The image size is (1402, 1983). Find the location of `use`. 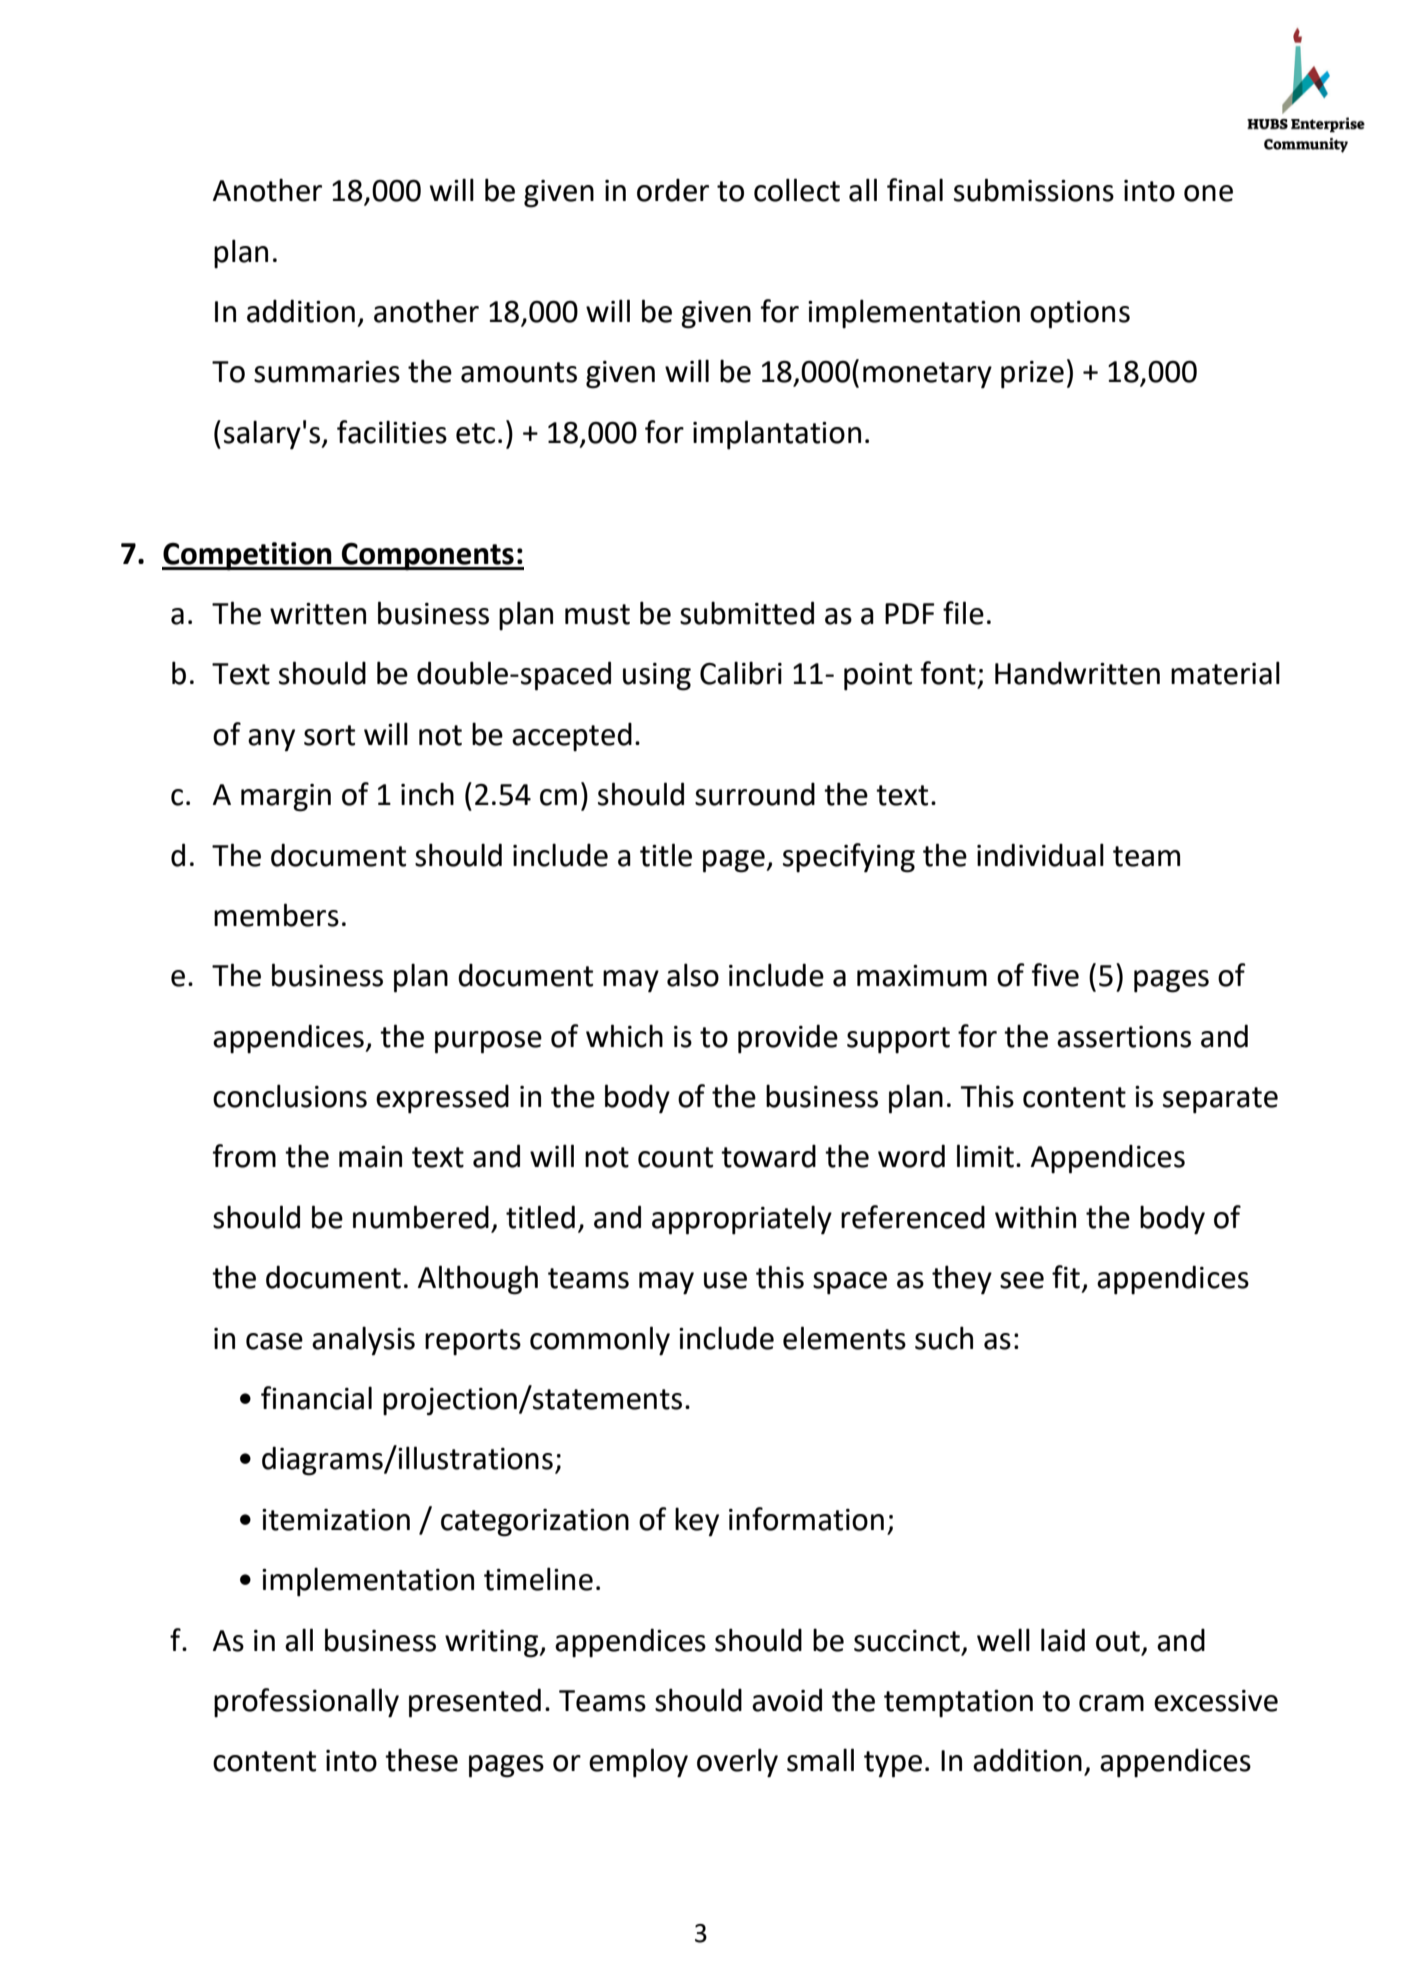

use is located at coordinates (725, 1280).
